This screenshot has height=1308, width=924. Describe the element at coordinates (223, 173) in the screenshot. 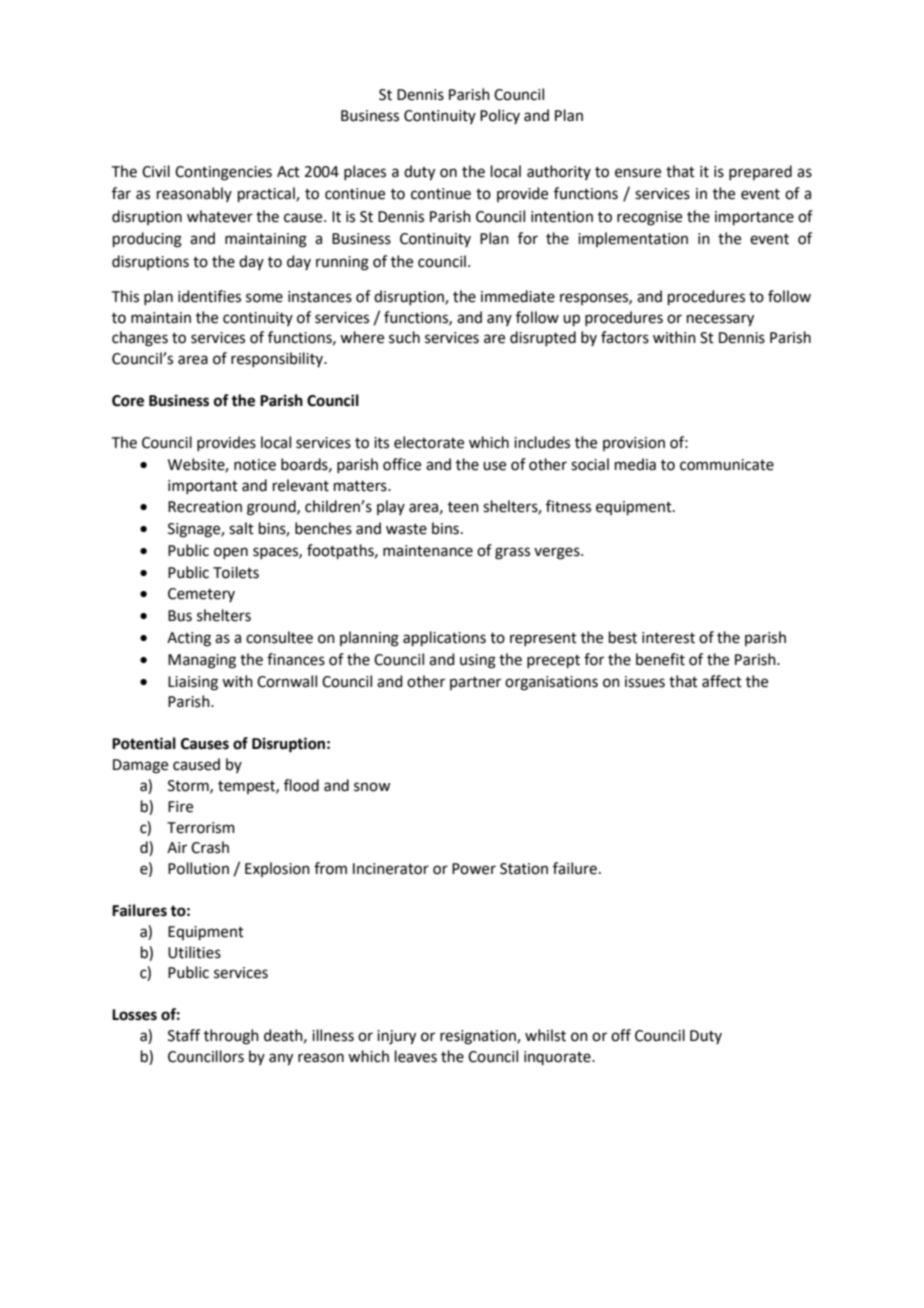

I see `Contingencies` at that location.
